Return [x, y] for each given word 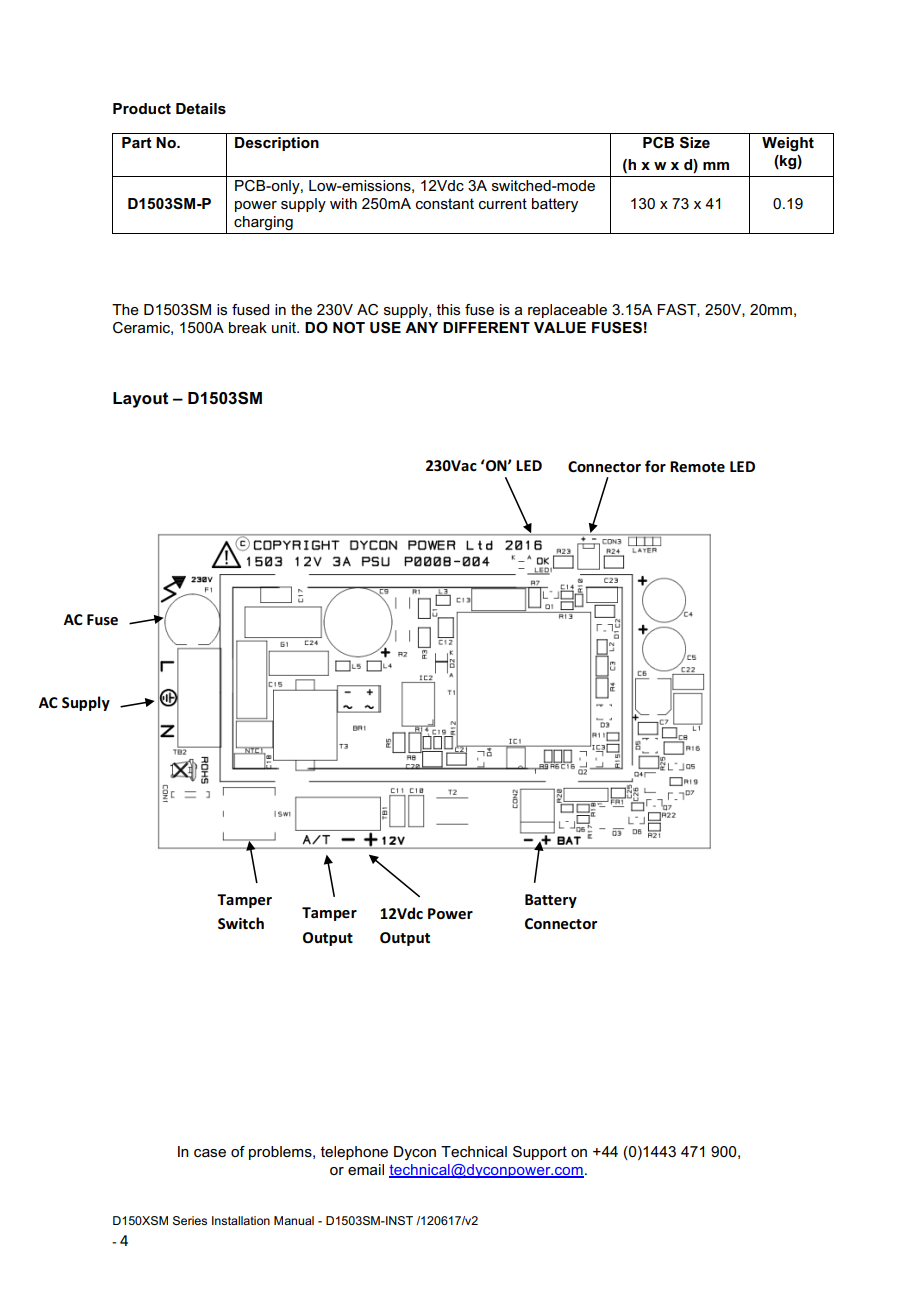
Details [201, 108]
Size [695, 143]
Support [540, 1153]
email [366, 1169]
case [210, 1153]
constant [445, 203]
